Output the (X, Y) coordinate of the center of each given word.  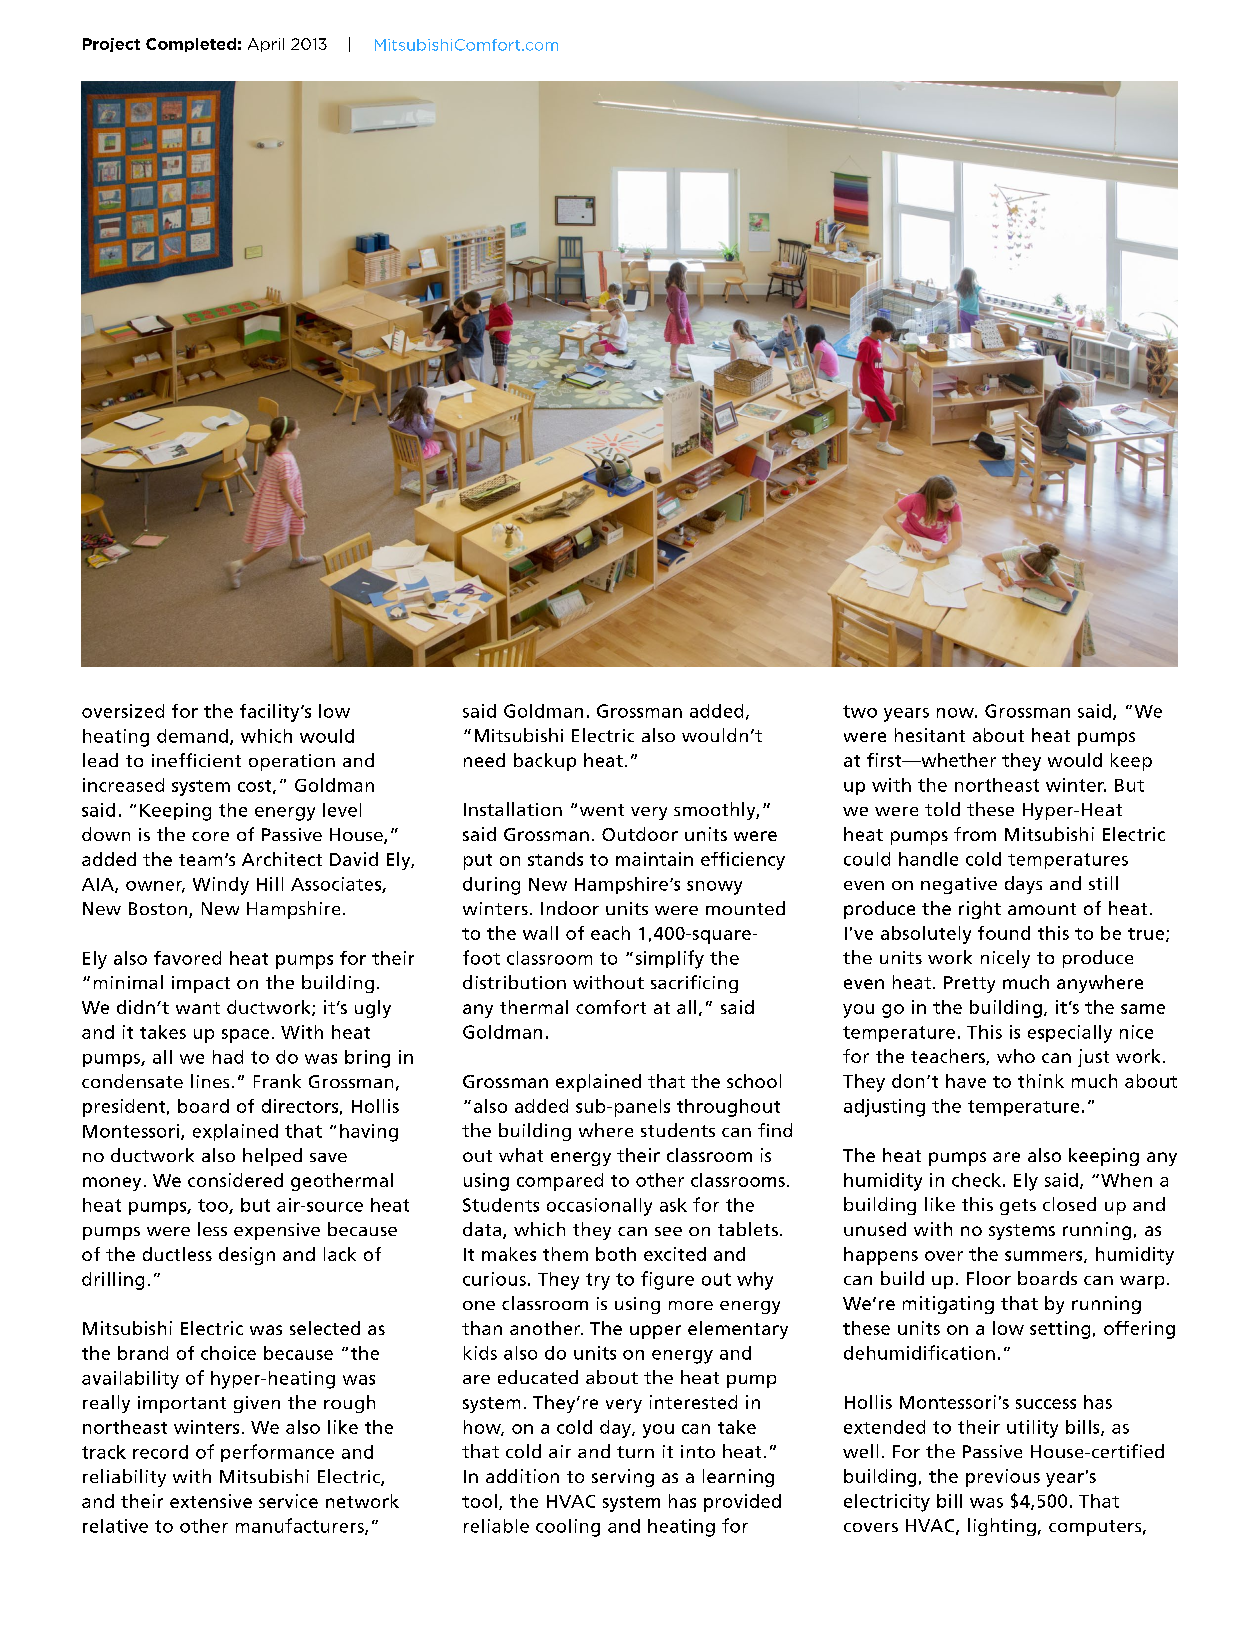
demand (192, 736)
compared (560, 1182)
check (976, 1180)
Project (111, 45)
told (942, 809)
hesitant (930, 735)
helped (272, 1157)
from (975, 834)
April (266, 45)
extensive (211, 1501)
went (602, 810)
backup (545, 762)
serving (623, 1478)
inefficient (196, 760)
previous (1003, 1478)
